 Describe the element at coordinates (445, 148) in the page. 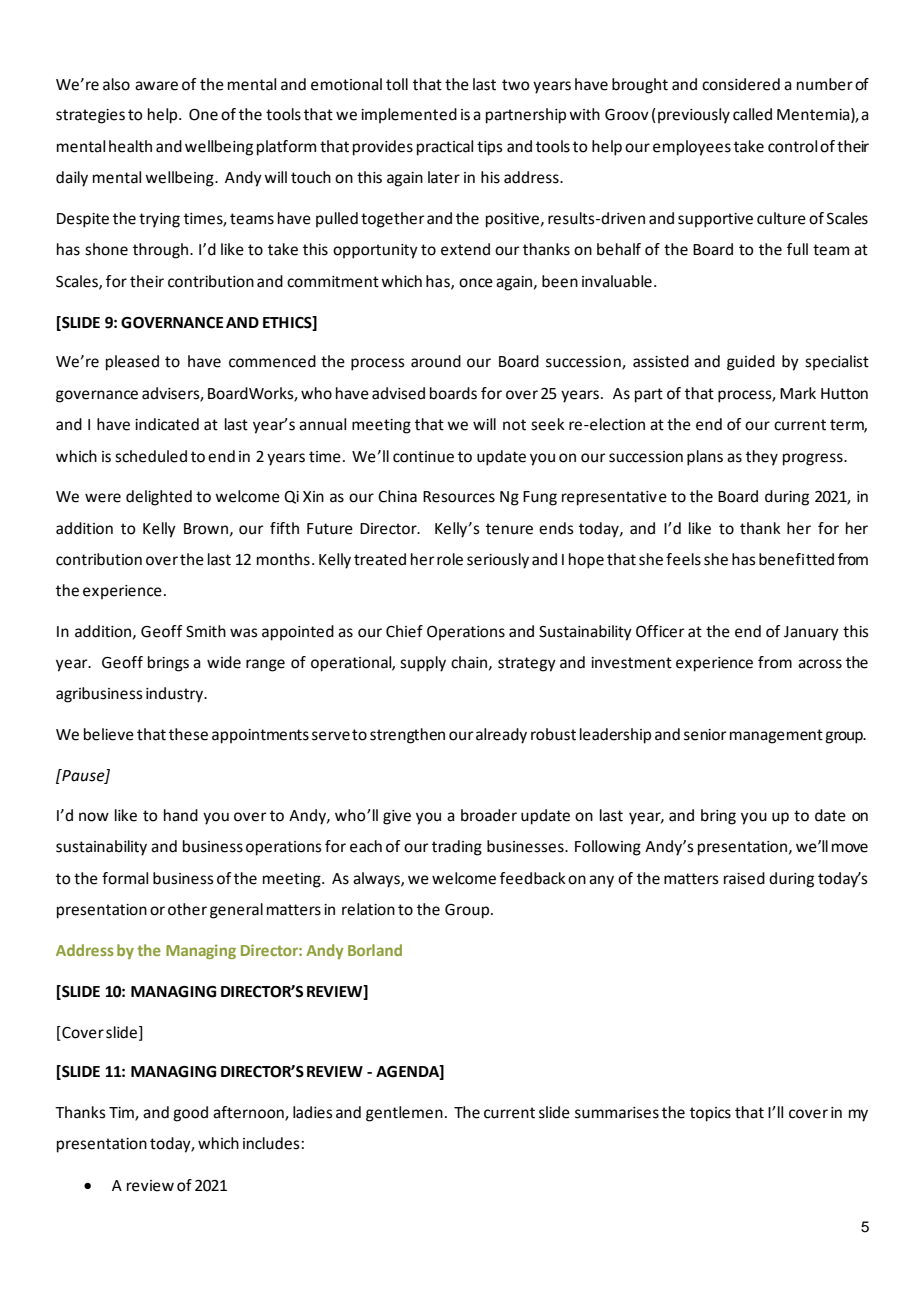

I see `practical` at that location.
